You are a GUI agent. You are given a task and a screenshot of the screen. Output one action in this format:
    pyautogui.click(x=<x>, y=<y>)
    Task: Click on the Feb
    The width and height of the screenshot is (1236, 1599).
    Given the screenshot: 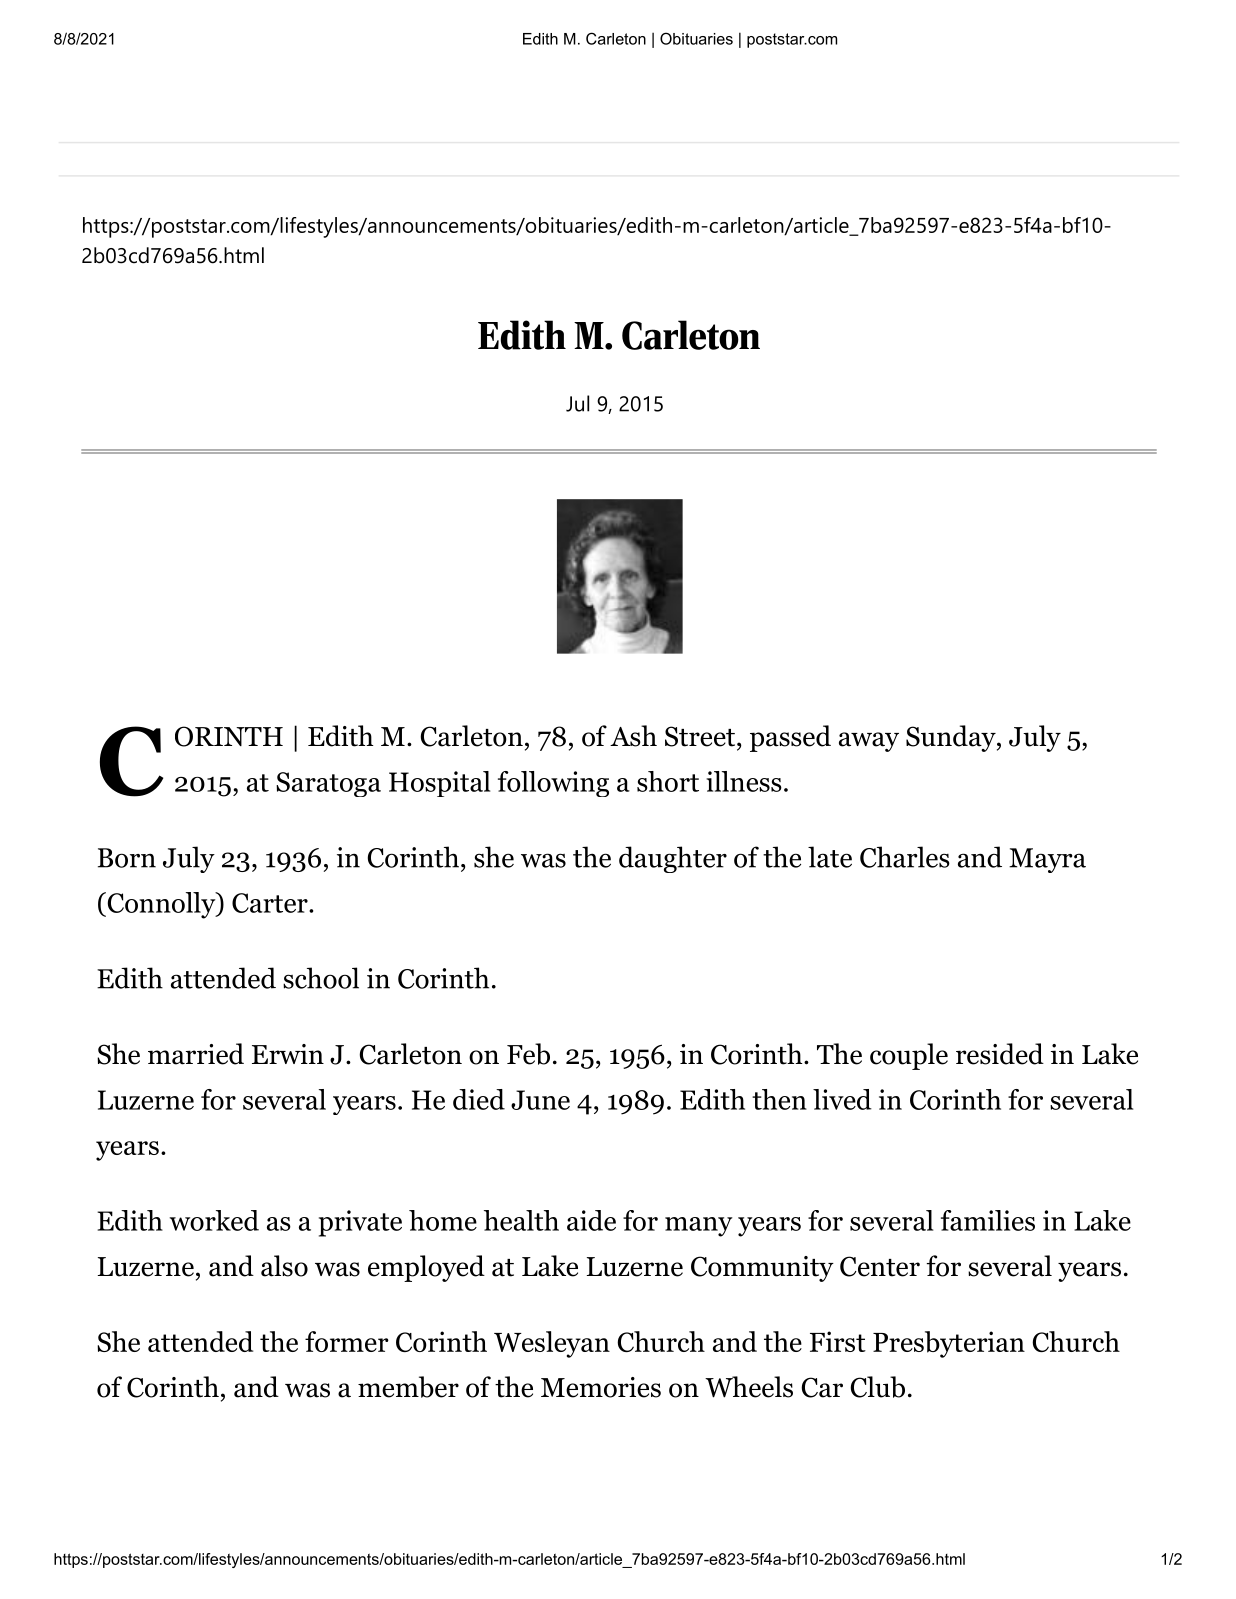 What is the action you would take?
    pyautogui.click(x=528, y=1054)
